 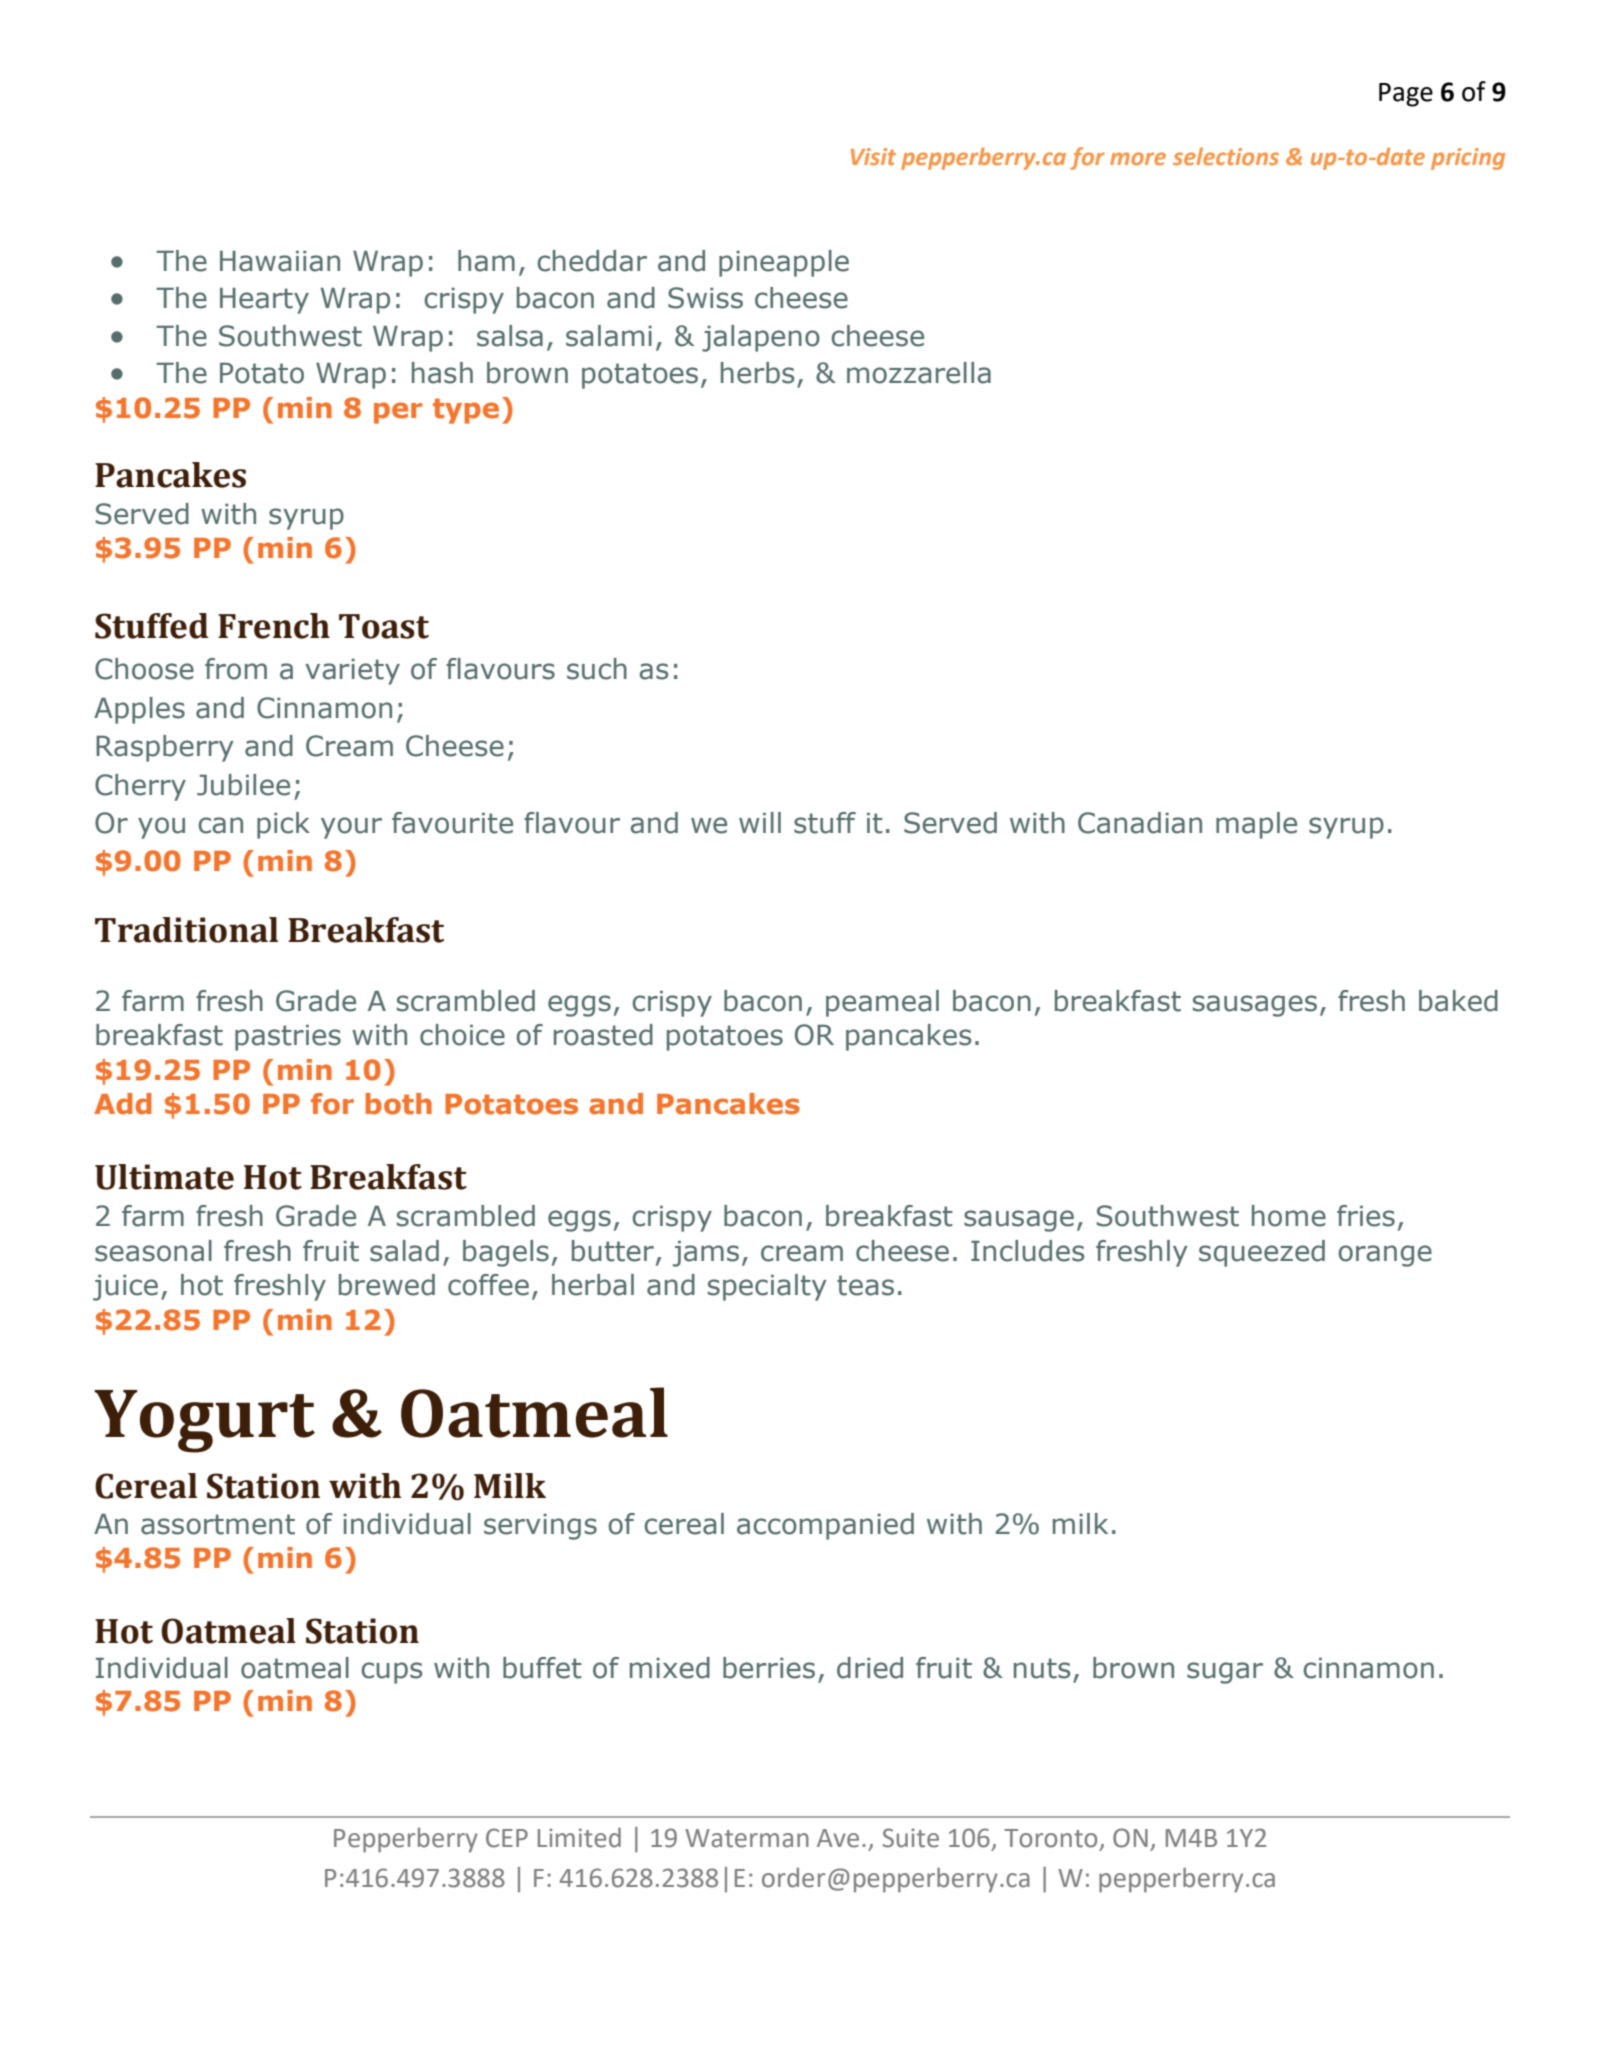 I want to click on Hawaiian, so click(x=280, y=261).
